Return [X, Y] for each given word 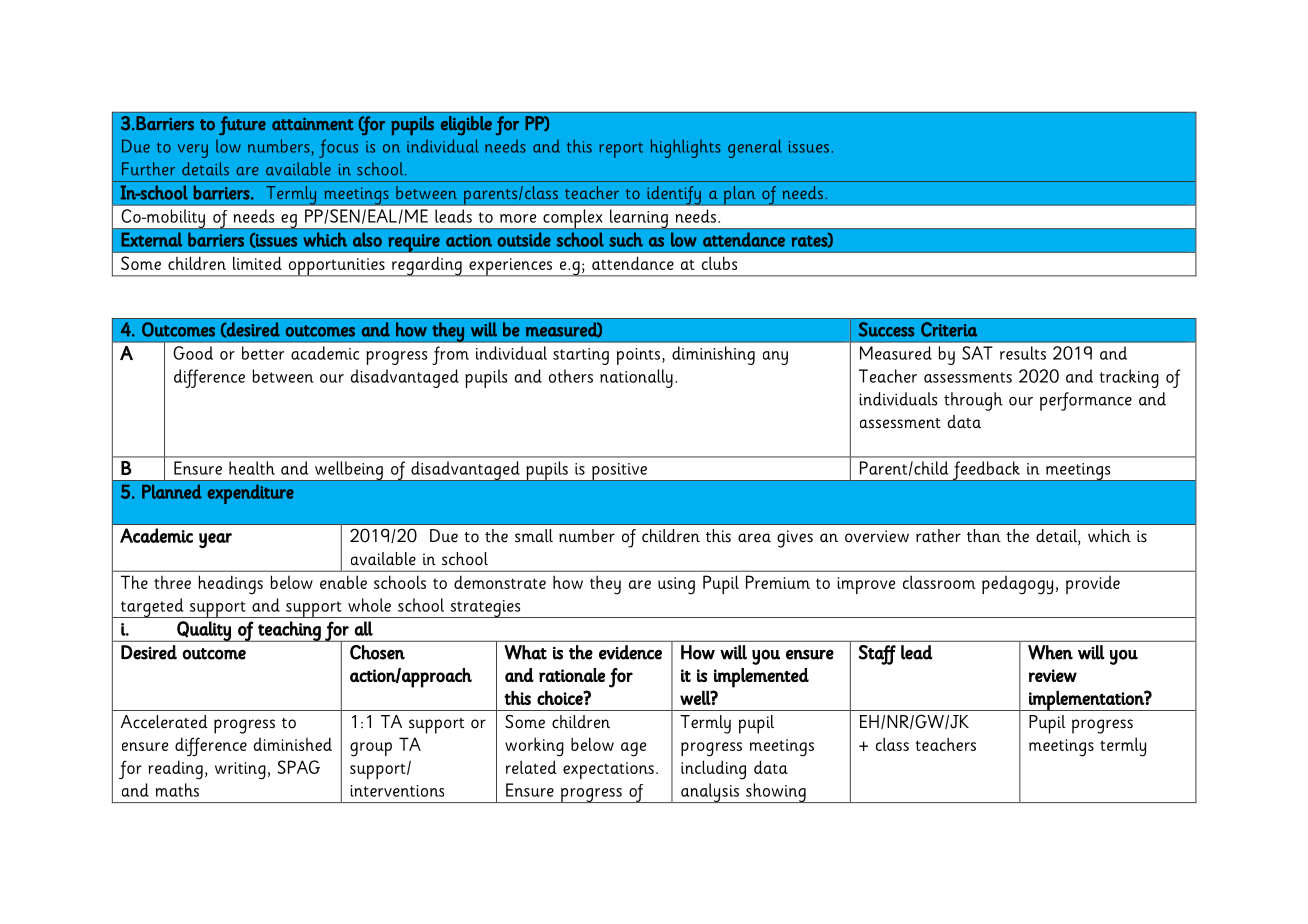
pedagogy [1017, 585]
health [252, 468]
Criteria [949, 329]
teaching [289, 631]
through [973, 401]
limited [257, 263]
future [242, 125]
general [755, 148]
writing [240, 771]
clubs [719, 263]
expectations [608, 770]
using [676, 586]
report [621, 150]
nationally [636, 378]
